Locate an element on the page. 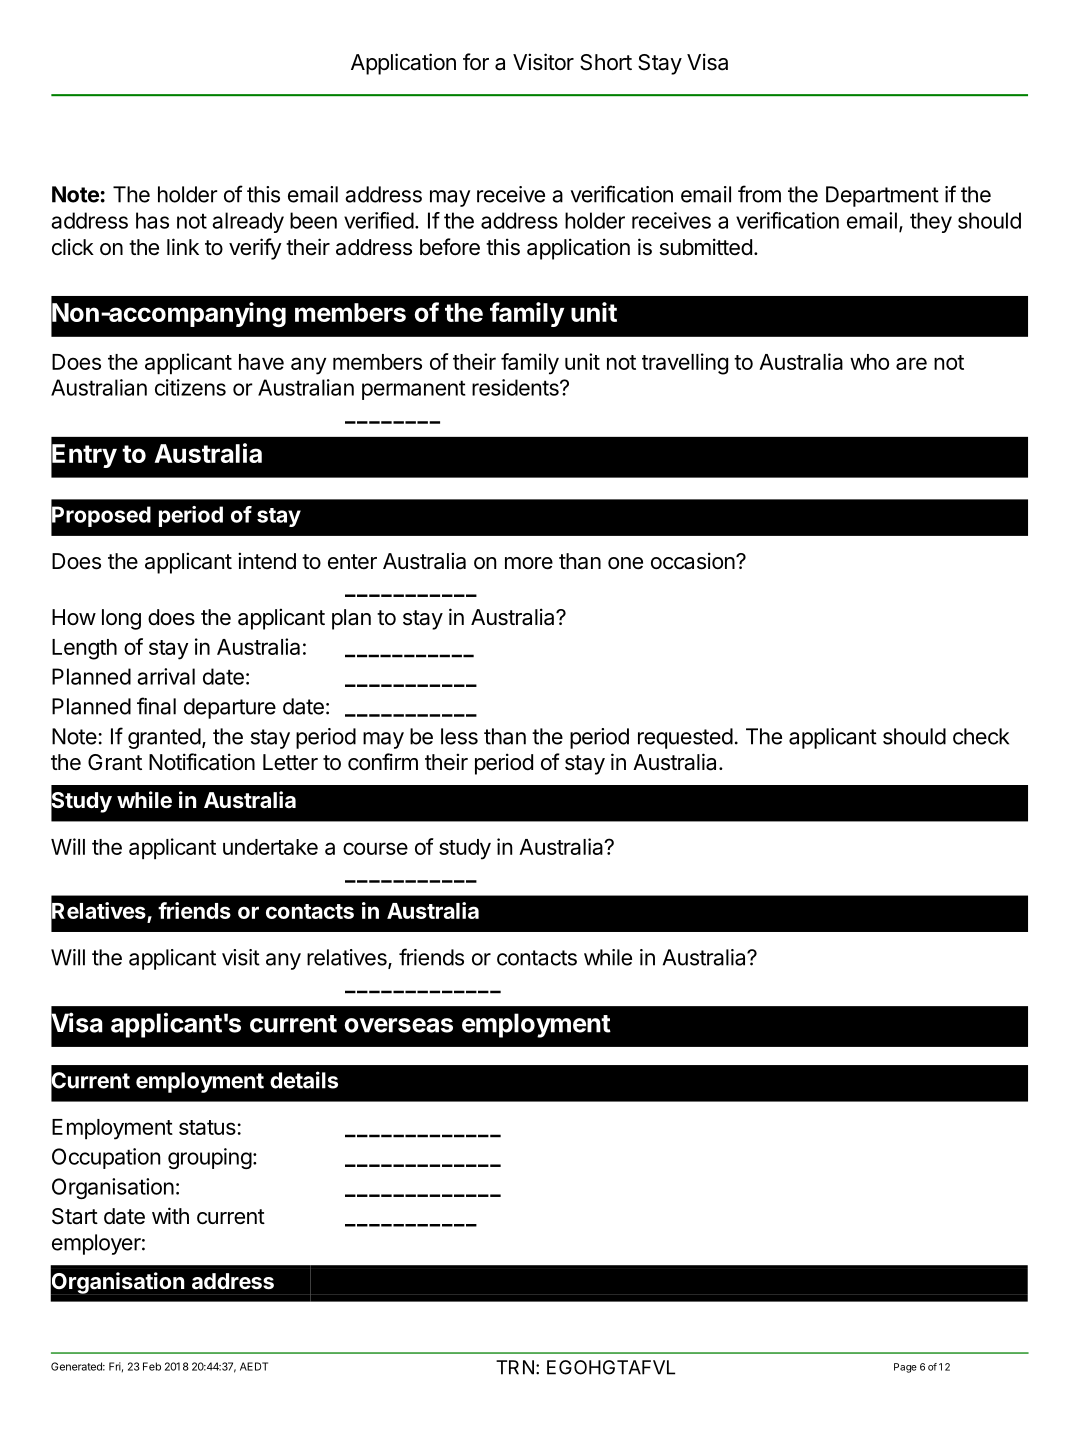  status is located at coordinates (208, 1127).
